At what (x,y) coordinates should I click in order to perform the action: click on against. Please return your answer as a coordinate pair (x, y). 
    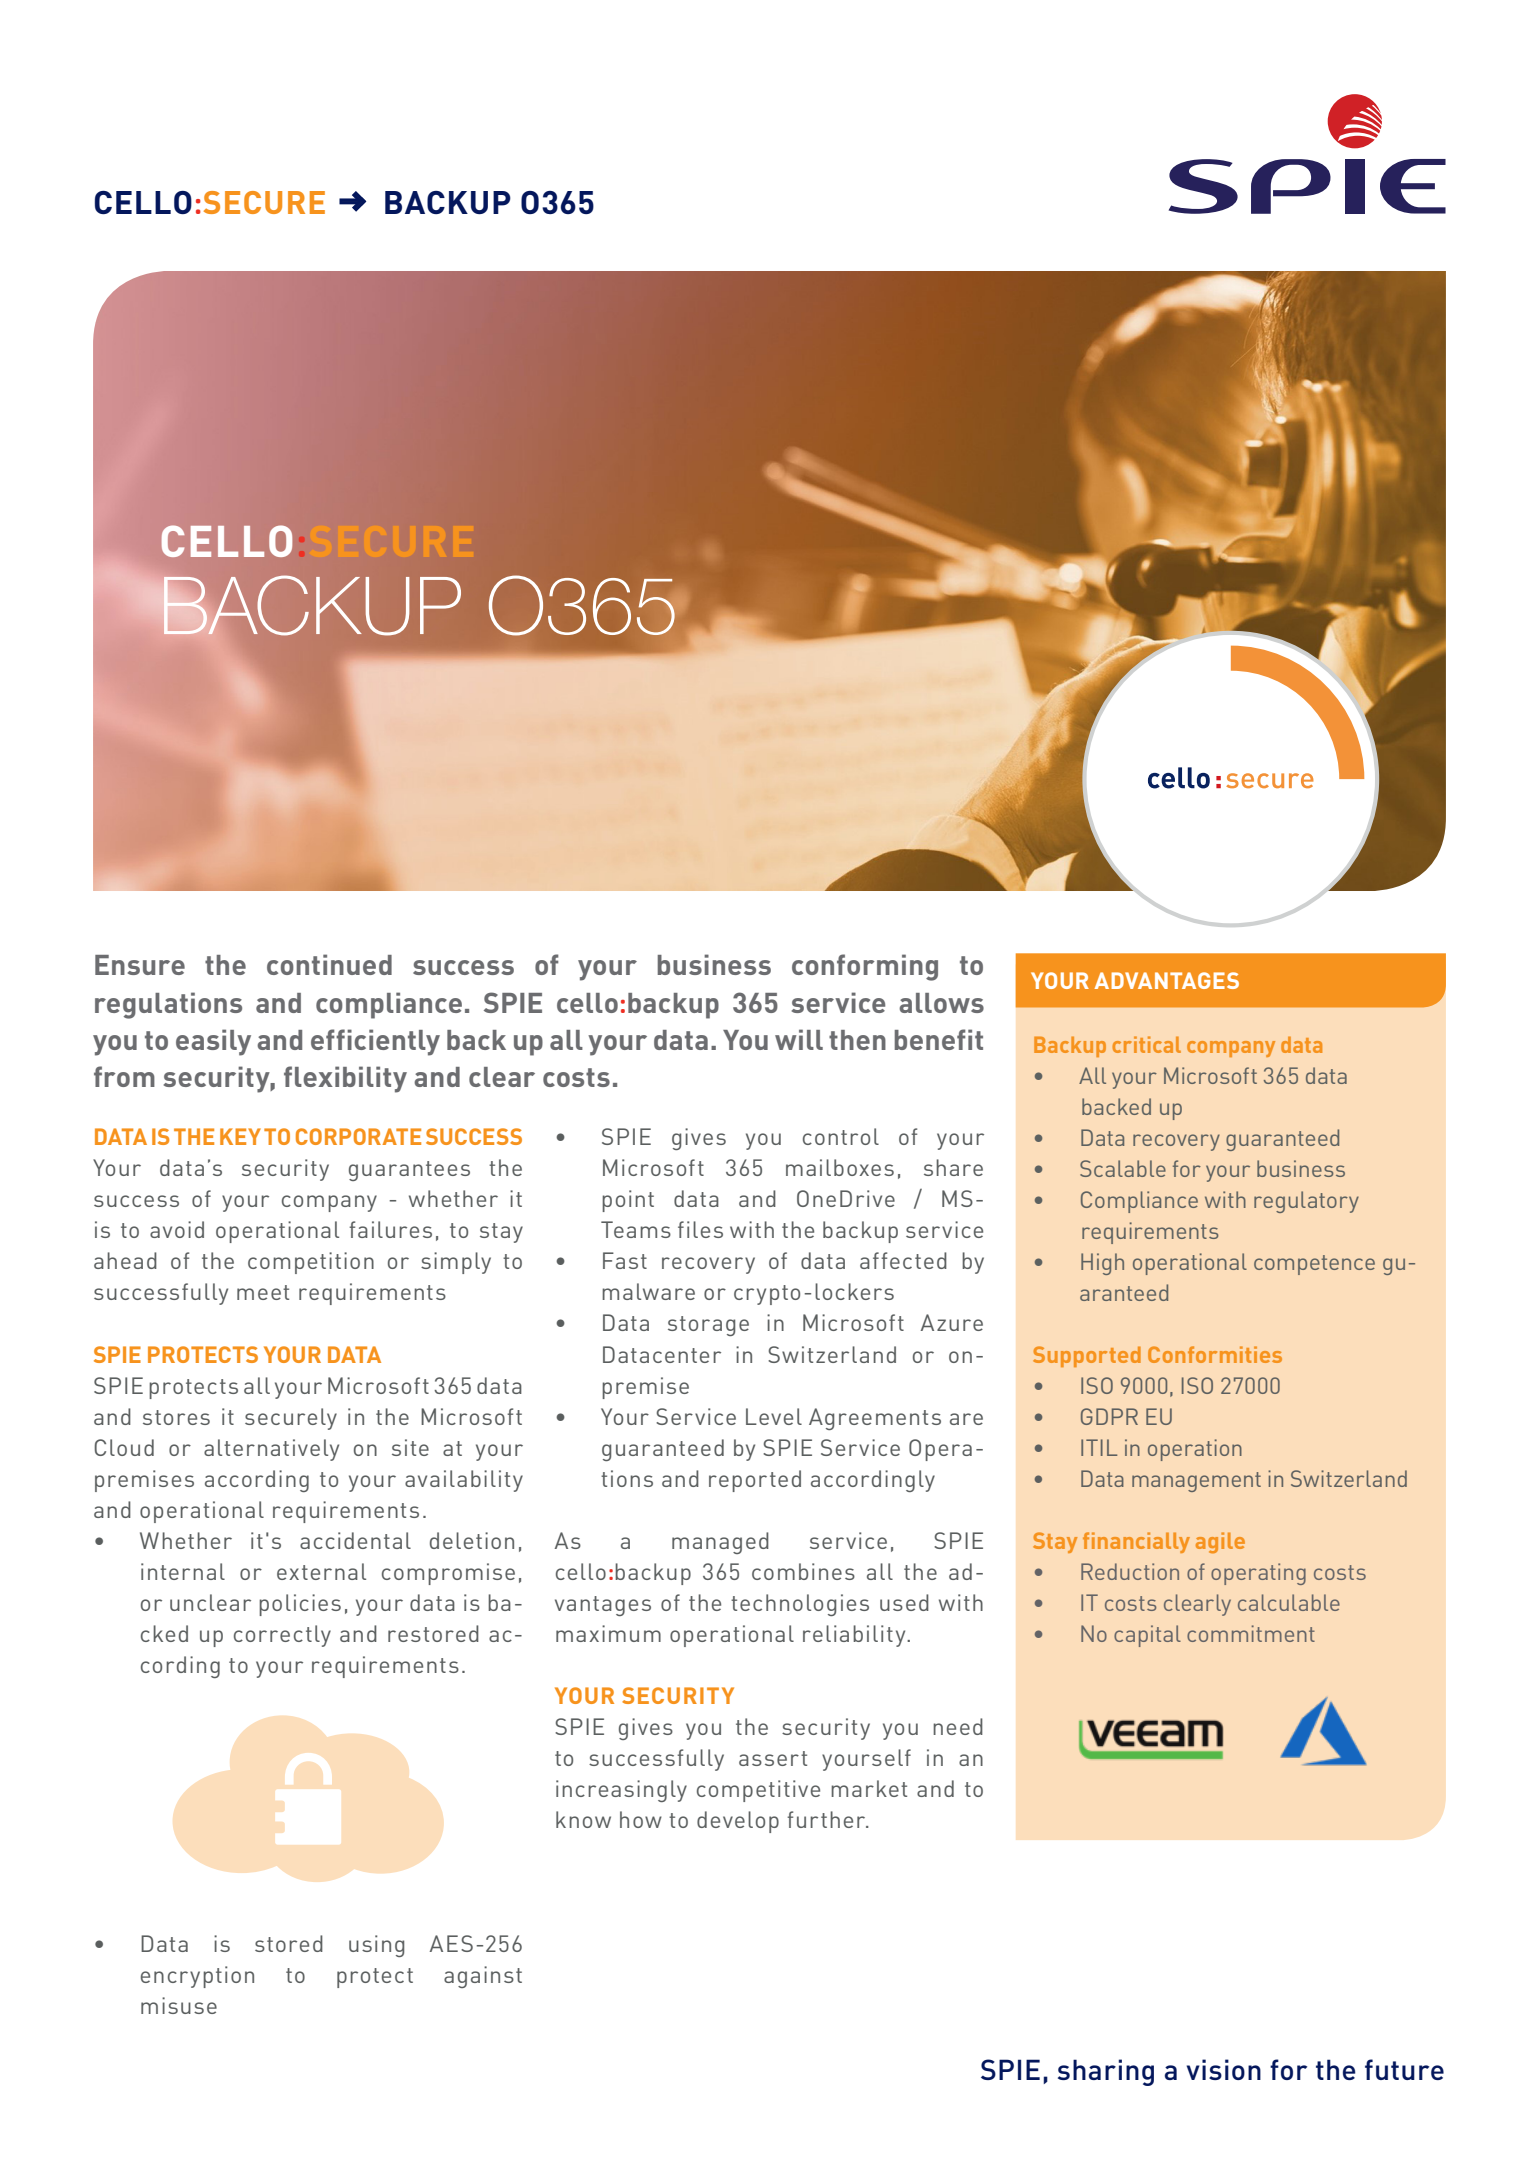
    Looking at the image, I should click on (483, 1977).
